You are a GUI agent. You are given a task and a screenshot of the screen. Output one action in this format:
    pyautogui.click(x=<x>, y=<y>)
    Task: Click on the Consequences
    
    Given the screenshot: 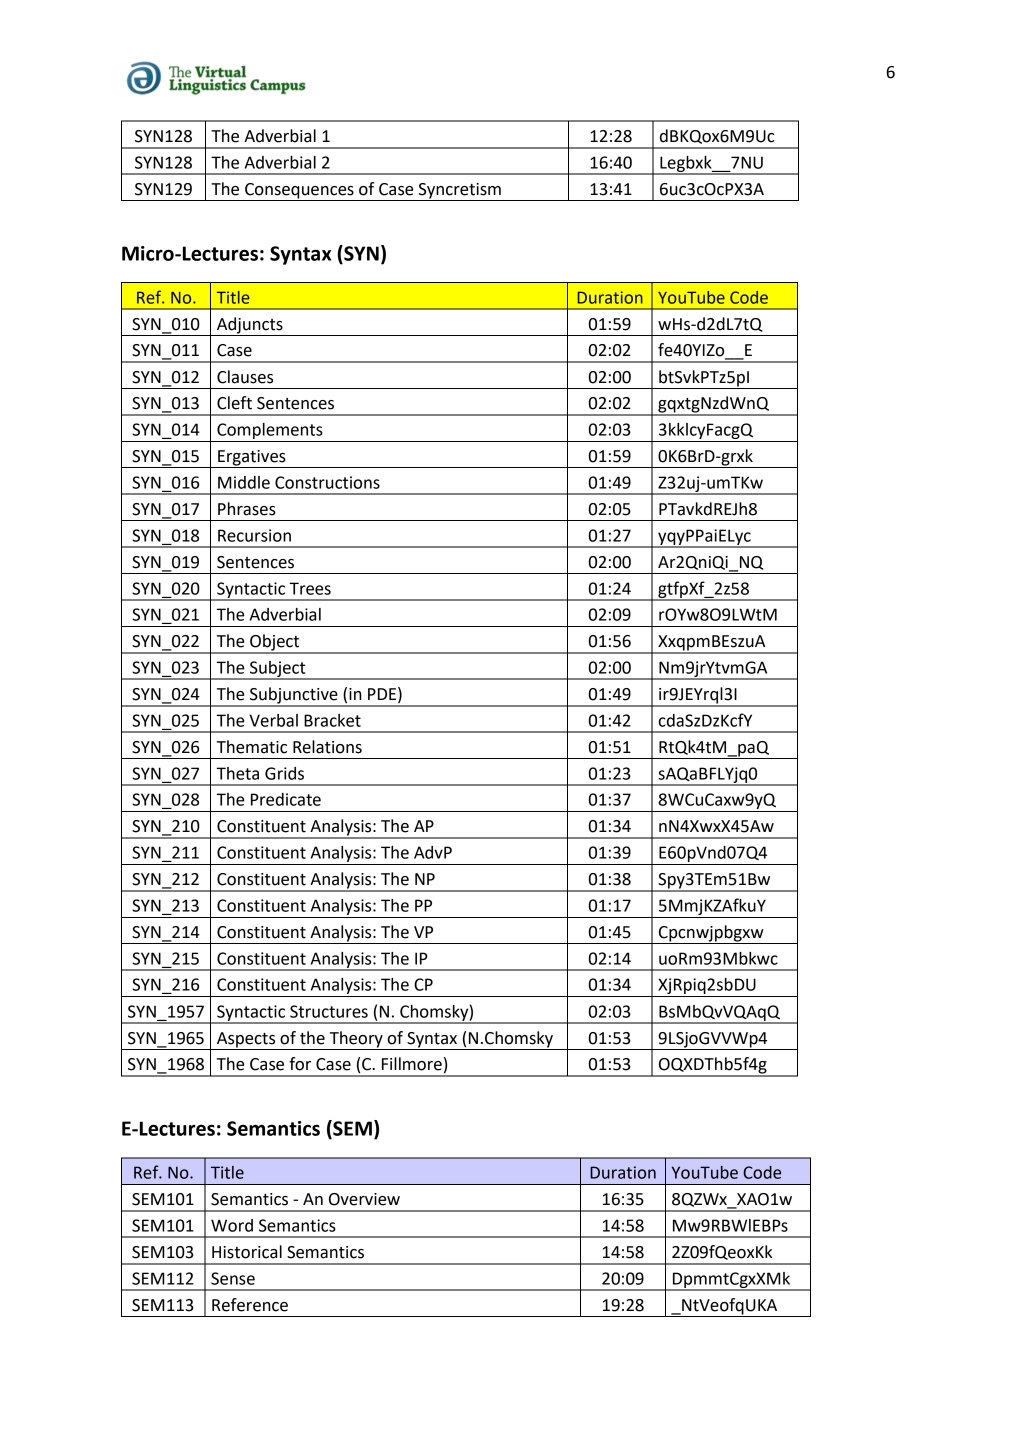 What is the action you would take?
    pyautogui.click(x=299, y=192)
